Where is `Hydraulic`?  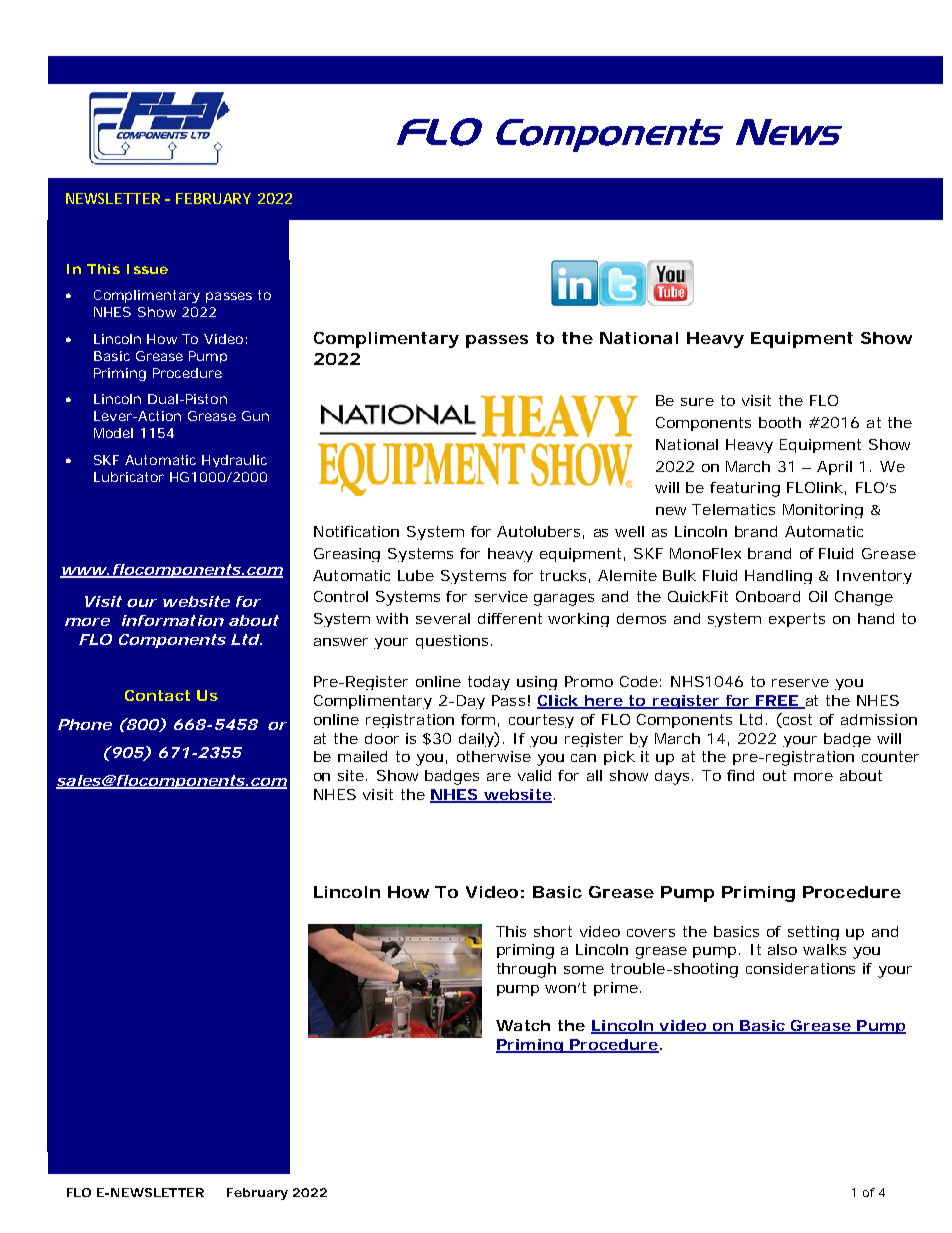
Hydraulic is located at coordinates (234, 461).
